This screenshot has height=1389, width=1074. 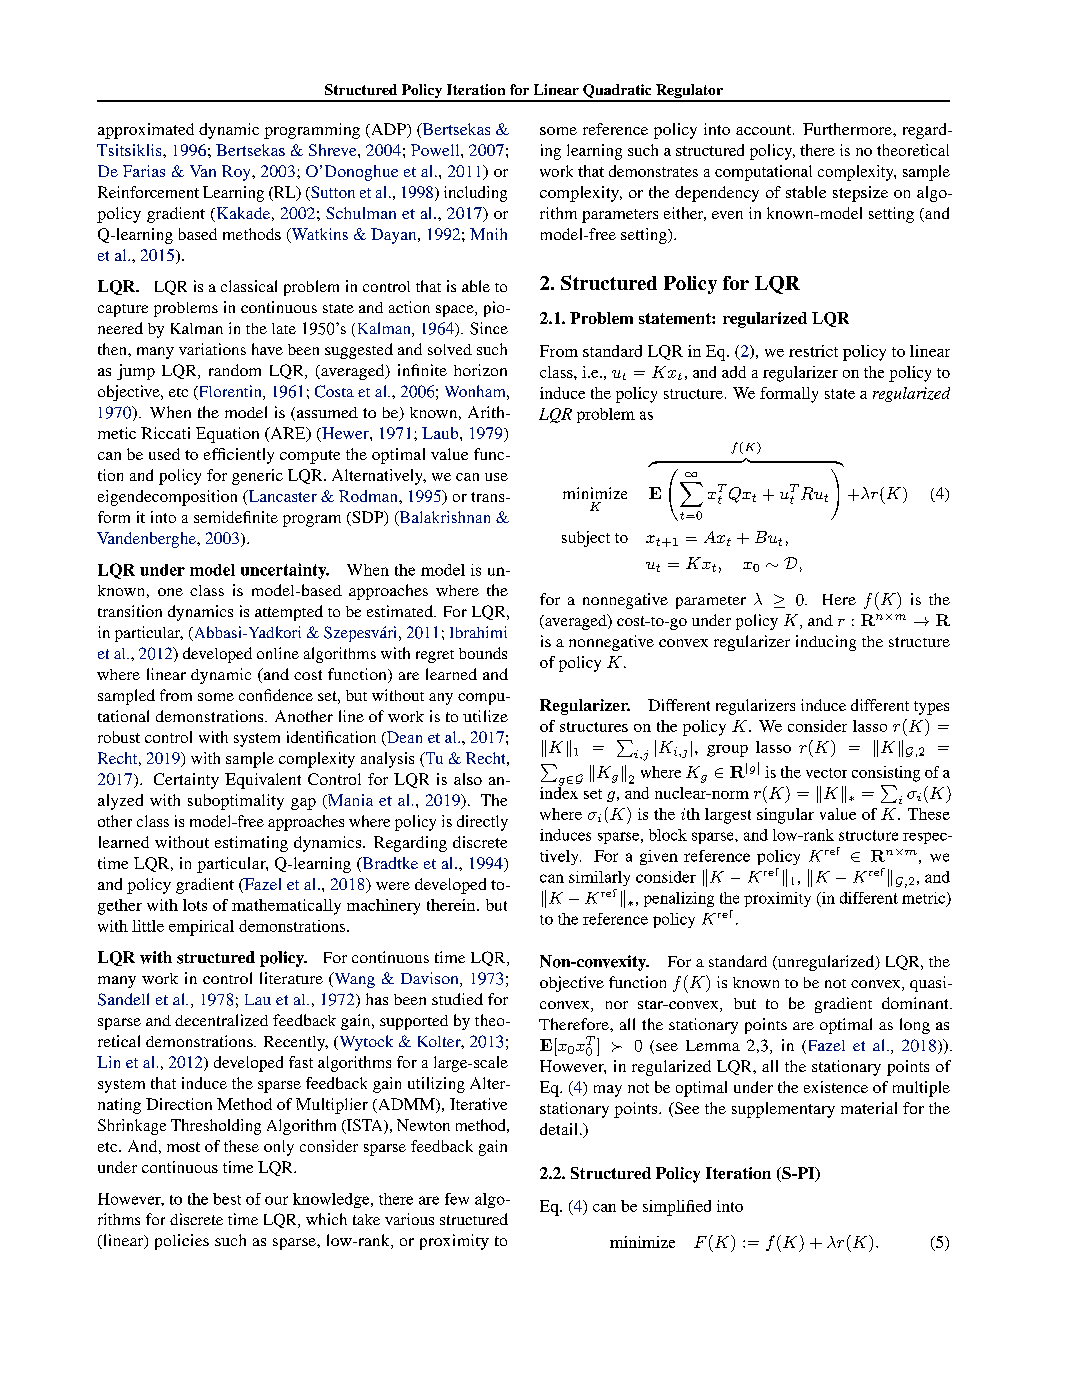 I want to click on solved, so click(x=450, y=349).
